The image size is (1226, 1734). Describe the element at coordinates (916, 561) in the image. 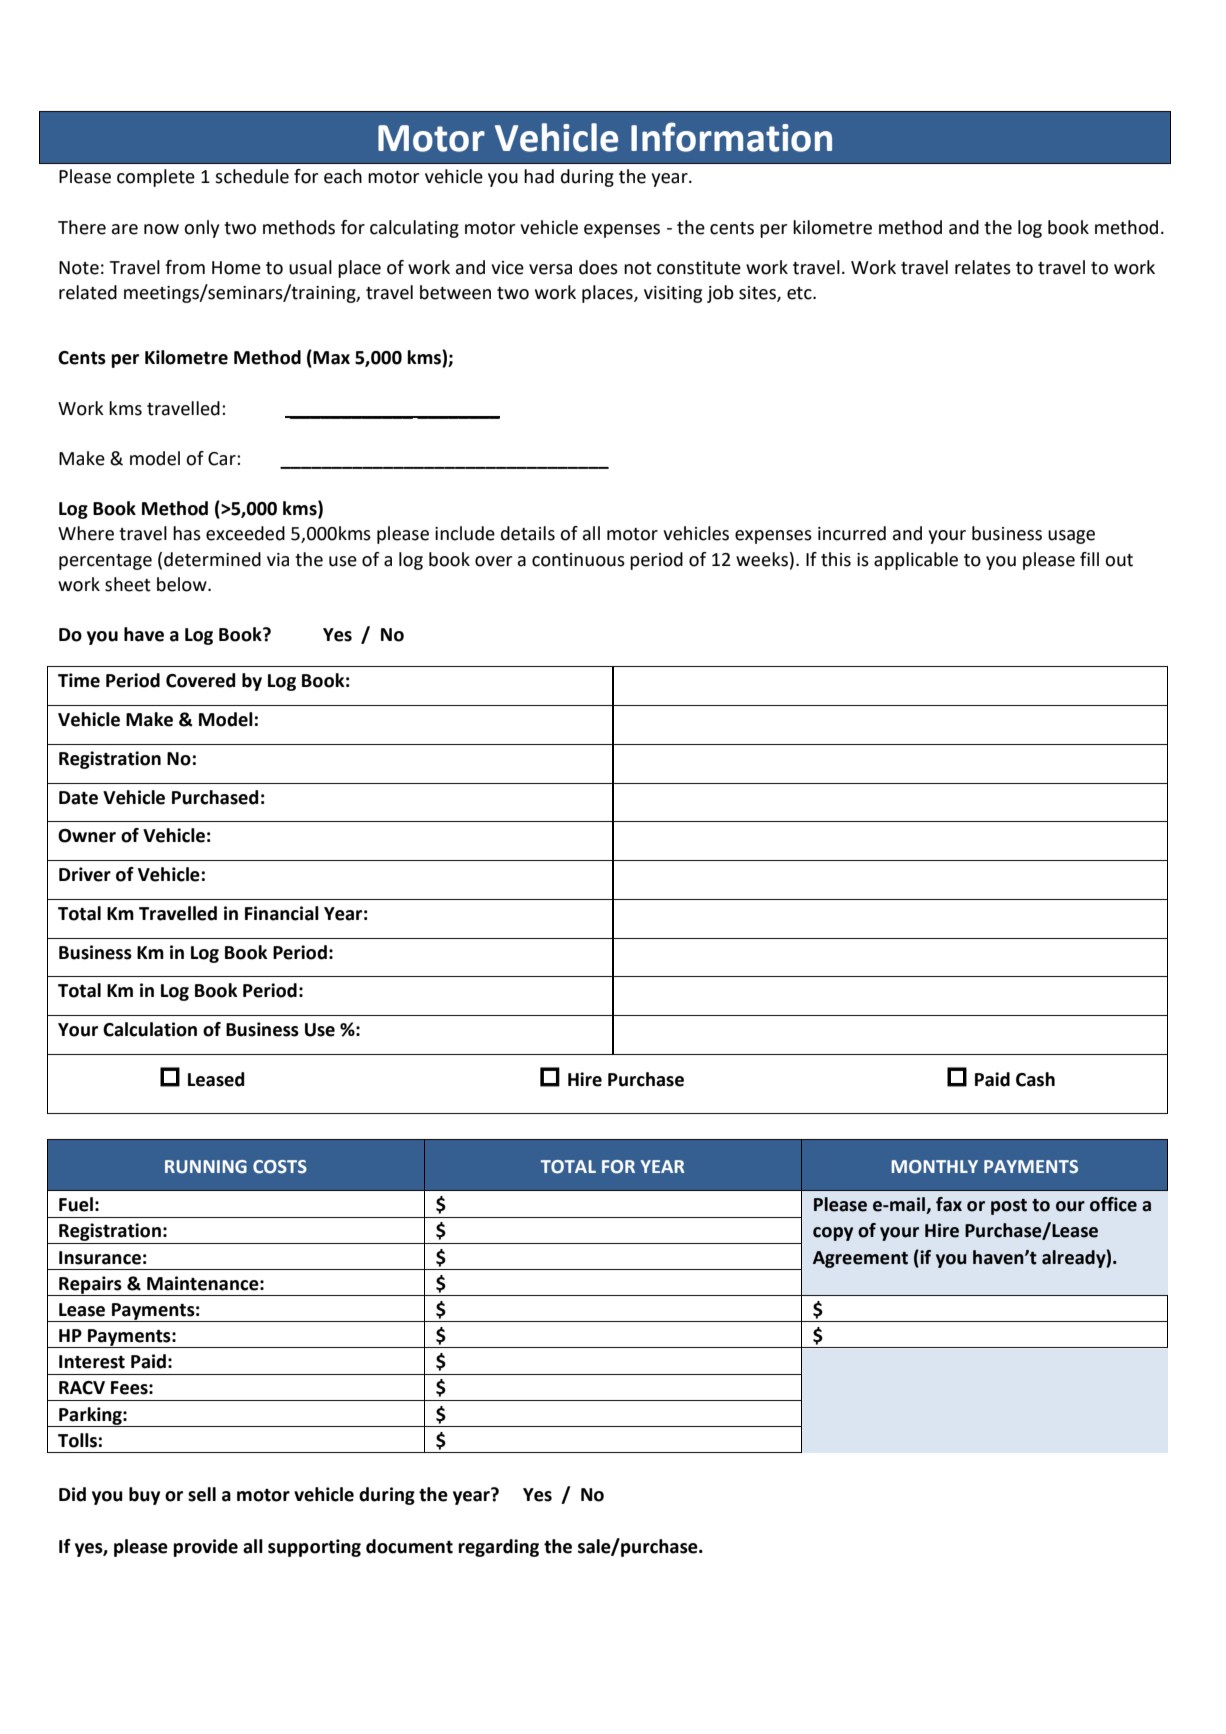

I see `applicable` at that location.
